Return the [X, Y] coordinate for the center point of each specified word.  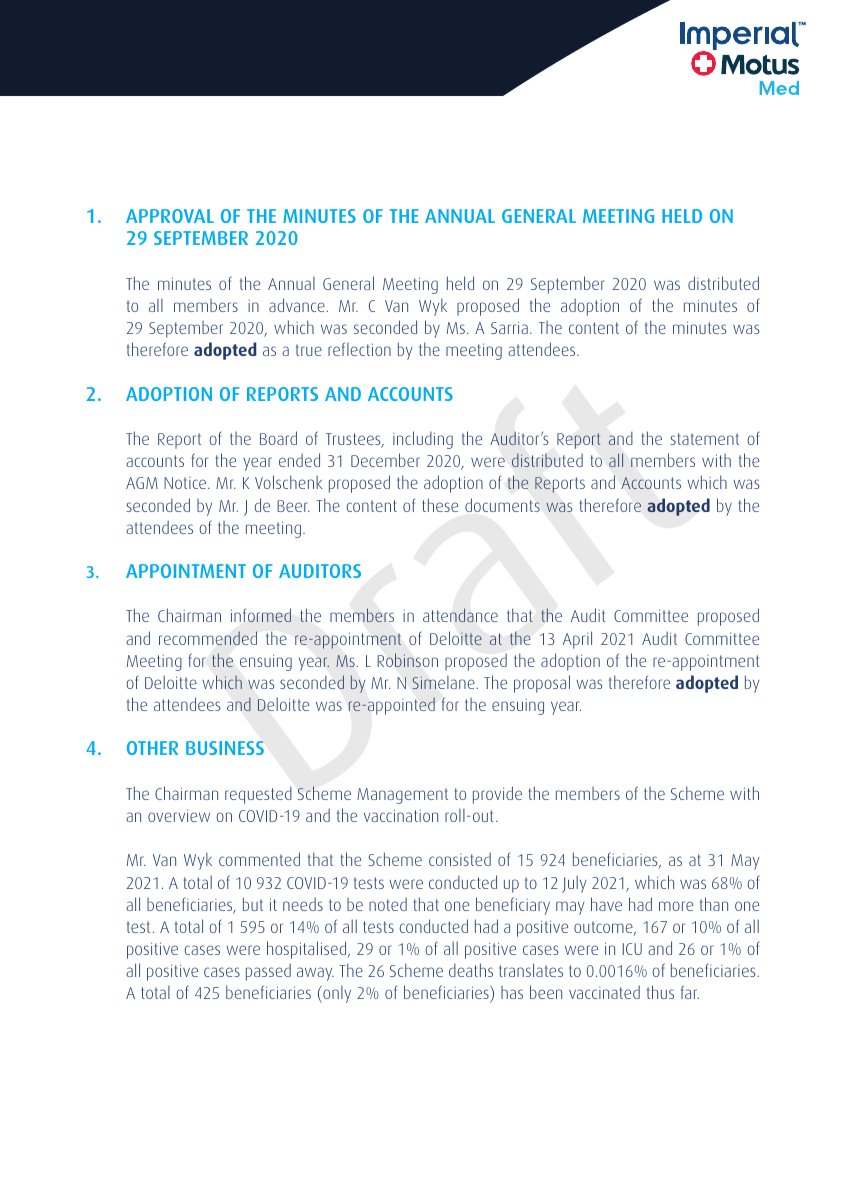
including [423, 440]
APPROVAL [170, 216]
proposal [542, 684]
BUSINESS [225, 748]
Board [278, 438]
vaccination [401, 815]
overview [179, 815]
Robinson [407, 660]
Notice [186, 483]
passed [268, 972]
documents [502, 505]
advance [298, 305]
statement [704, 439]
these [440, 505]
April [577, 640]
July [574, 884]
